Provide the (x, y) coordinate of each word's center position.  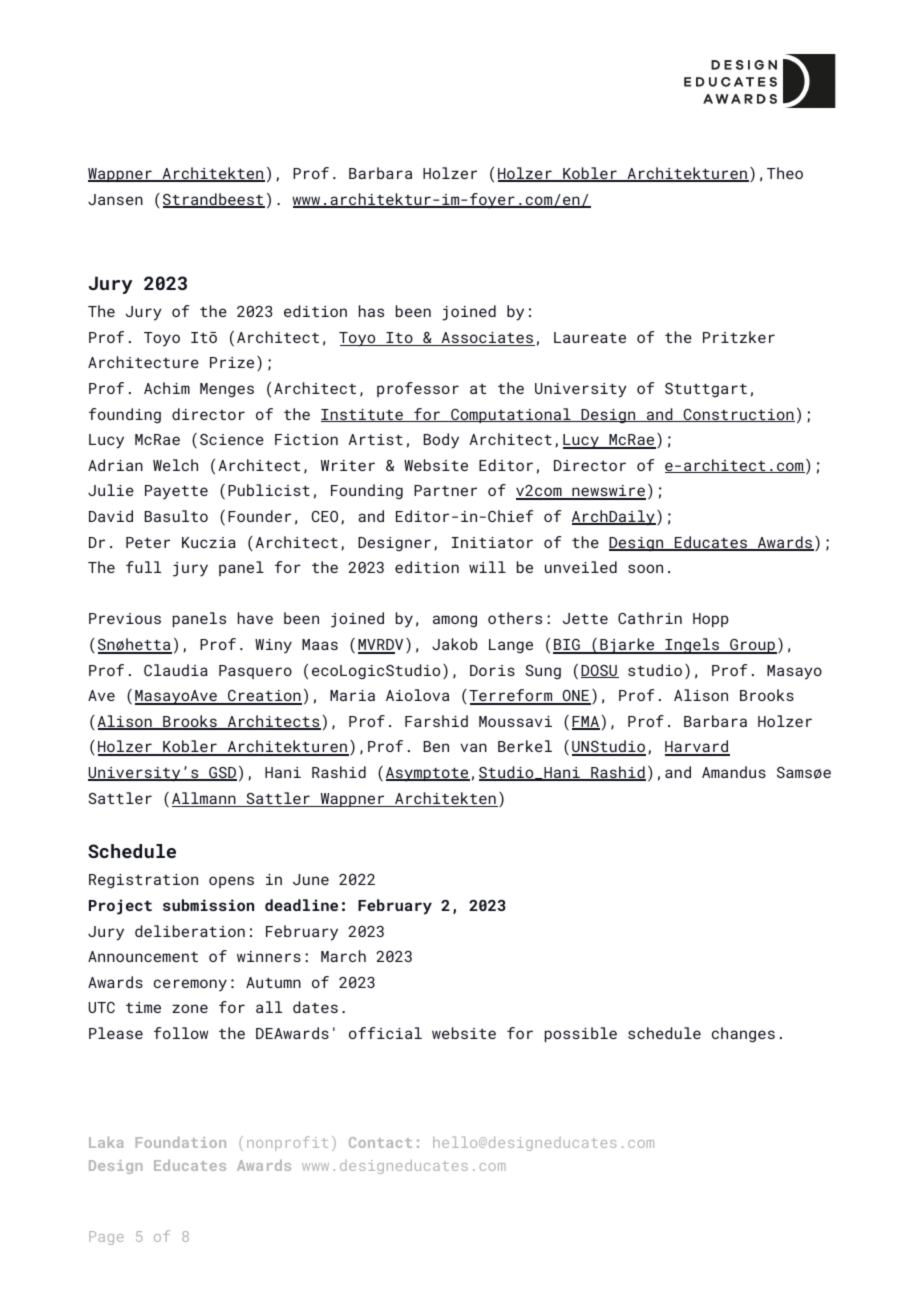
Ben (436, 746)
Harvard (697, 747)
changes (743, 1035)
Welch (175, 465)
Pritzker (739, 337)
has (371, 311)
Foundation (181, 1142)
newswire (608, 492)
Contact (380, 1142)
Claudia (176, 670)
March (343, 956)
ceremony (190, 985)
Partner (445, 490)
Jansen (115, 199)
